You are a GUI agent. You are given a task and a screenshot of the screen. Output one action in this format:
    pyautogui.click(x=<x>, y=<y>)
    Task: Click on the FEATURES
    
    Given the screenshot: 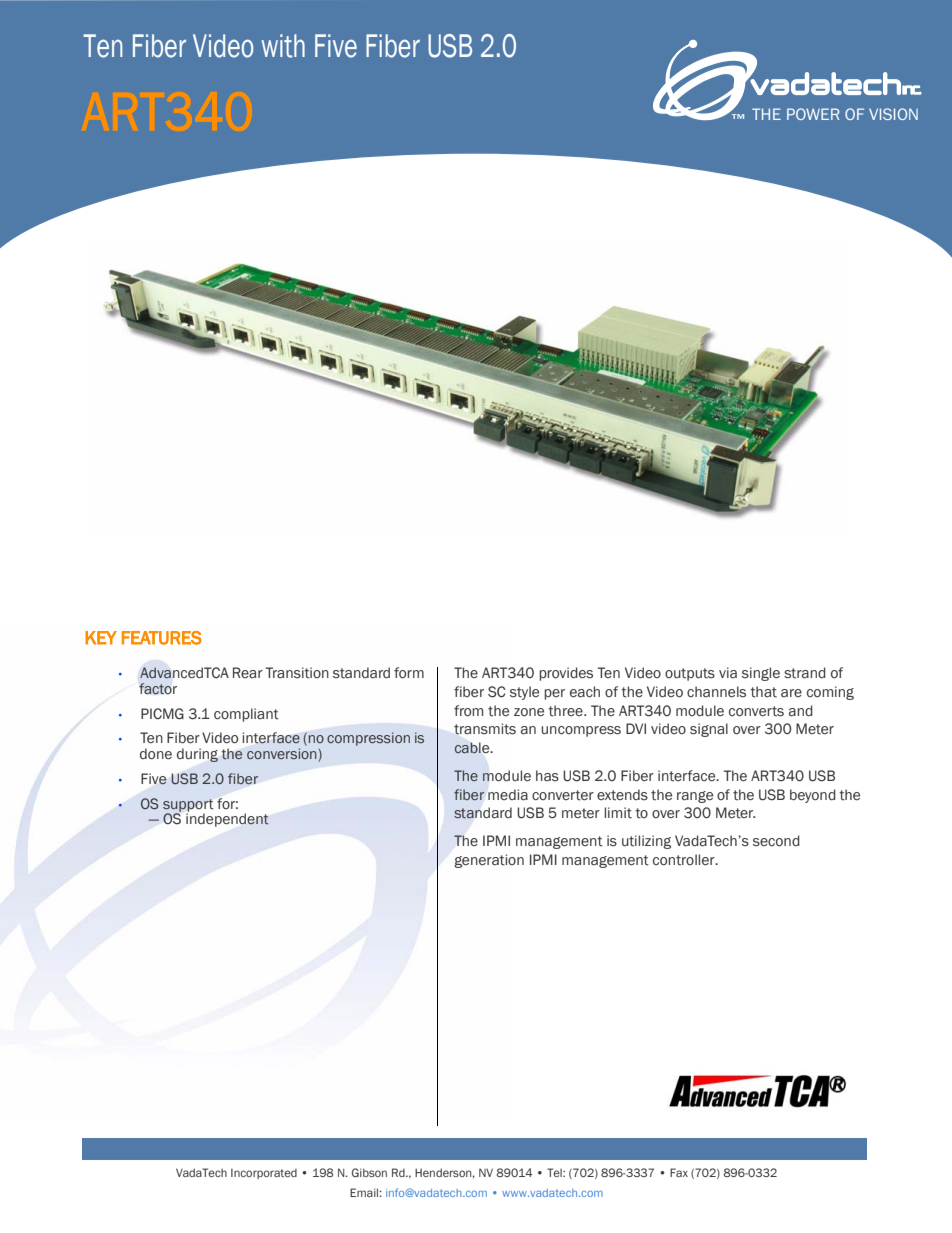 What is the action you would take?
    pyautogui.click(x=162, y=638)
